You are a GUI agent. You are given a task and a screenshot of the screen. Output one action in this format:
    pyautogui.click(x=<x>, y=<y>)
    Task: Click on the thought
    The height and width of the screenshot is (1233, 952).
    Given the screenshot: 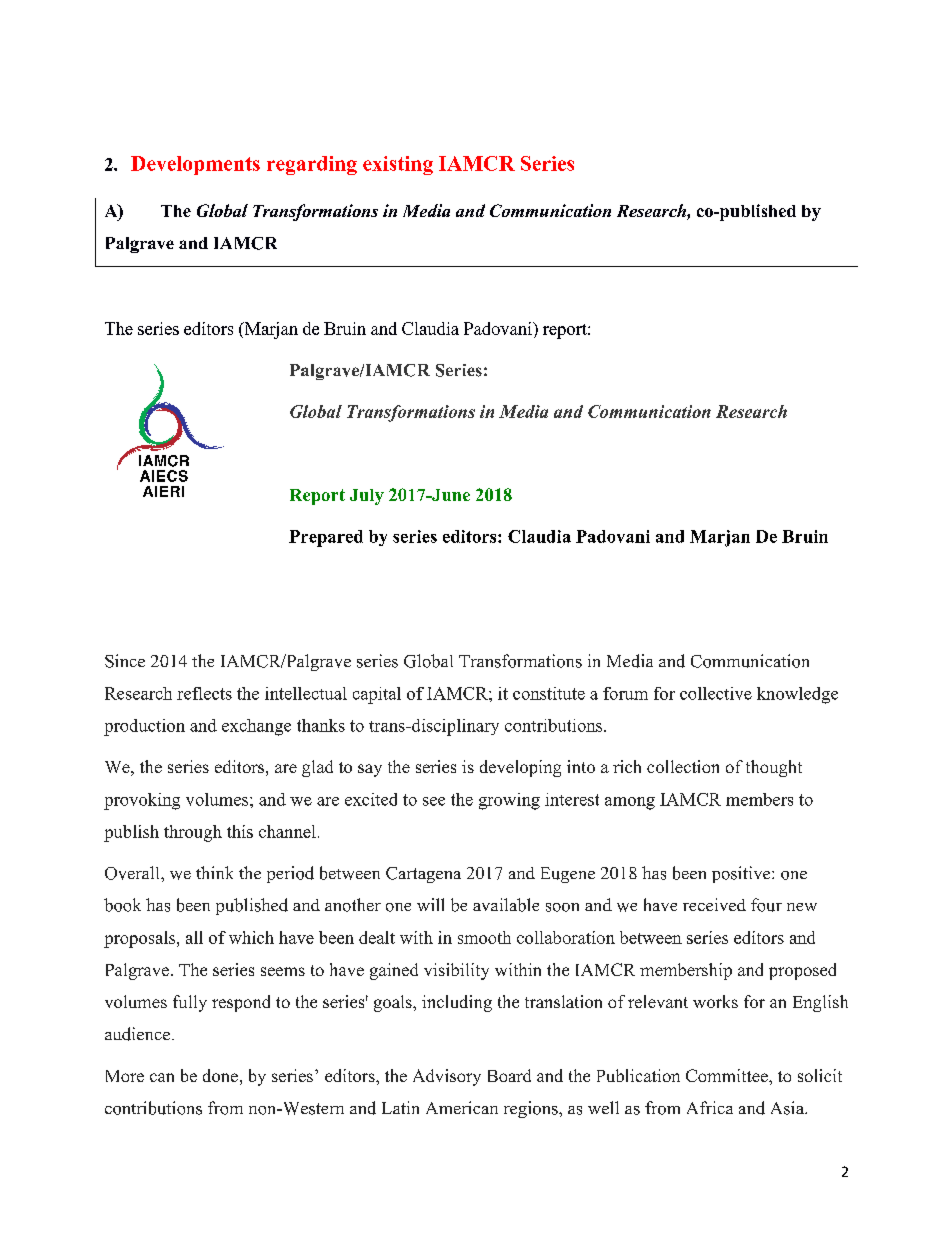 What is the action you would take?
    pyautogui.click(x=774, y=768)
